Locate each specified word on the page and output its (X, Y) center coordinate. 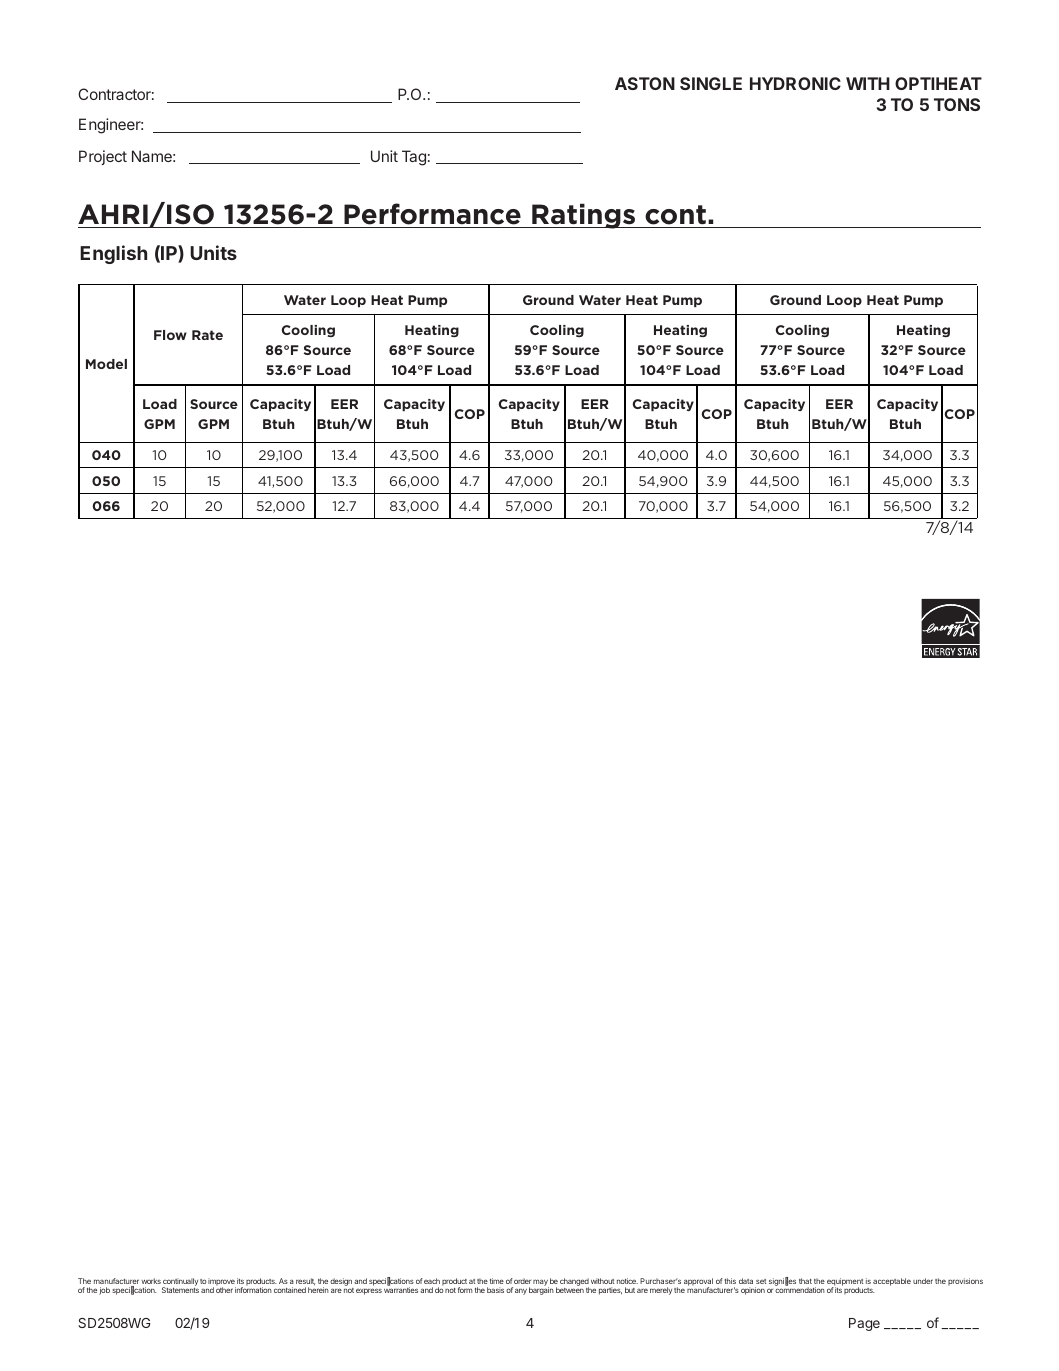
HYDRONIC (795, 83)
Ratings (584, 216)
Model (106, 364)
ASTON (645, 83)
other (224, 1290)
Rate (207, 335)
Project (103, 157)
